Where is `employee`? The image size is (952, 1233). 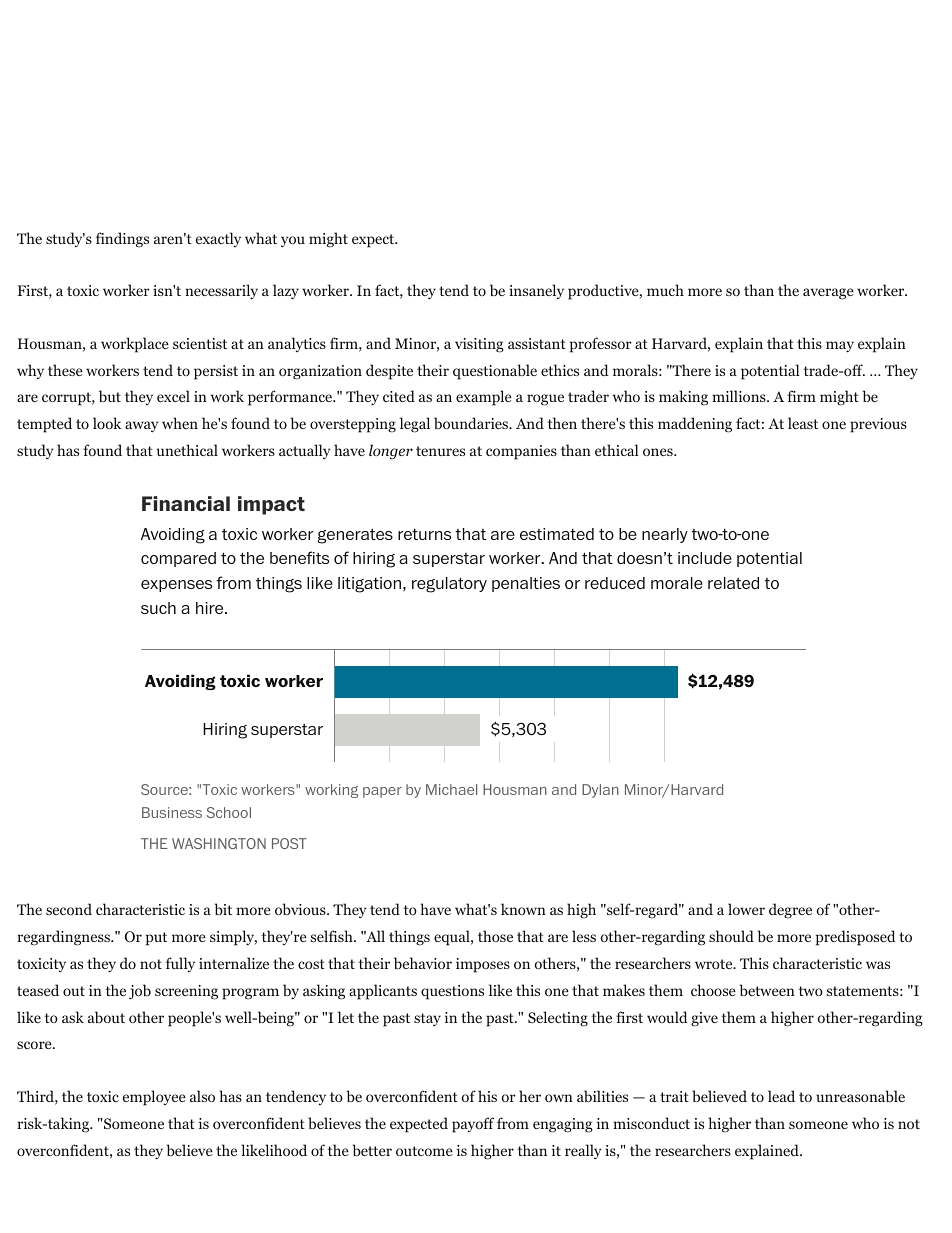 employee is located at coordinates (154, 1098).
